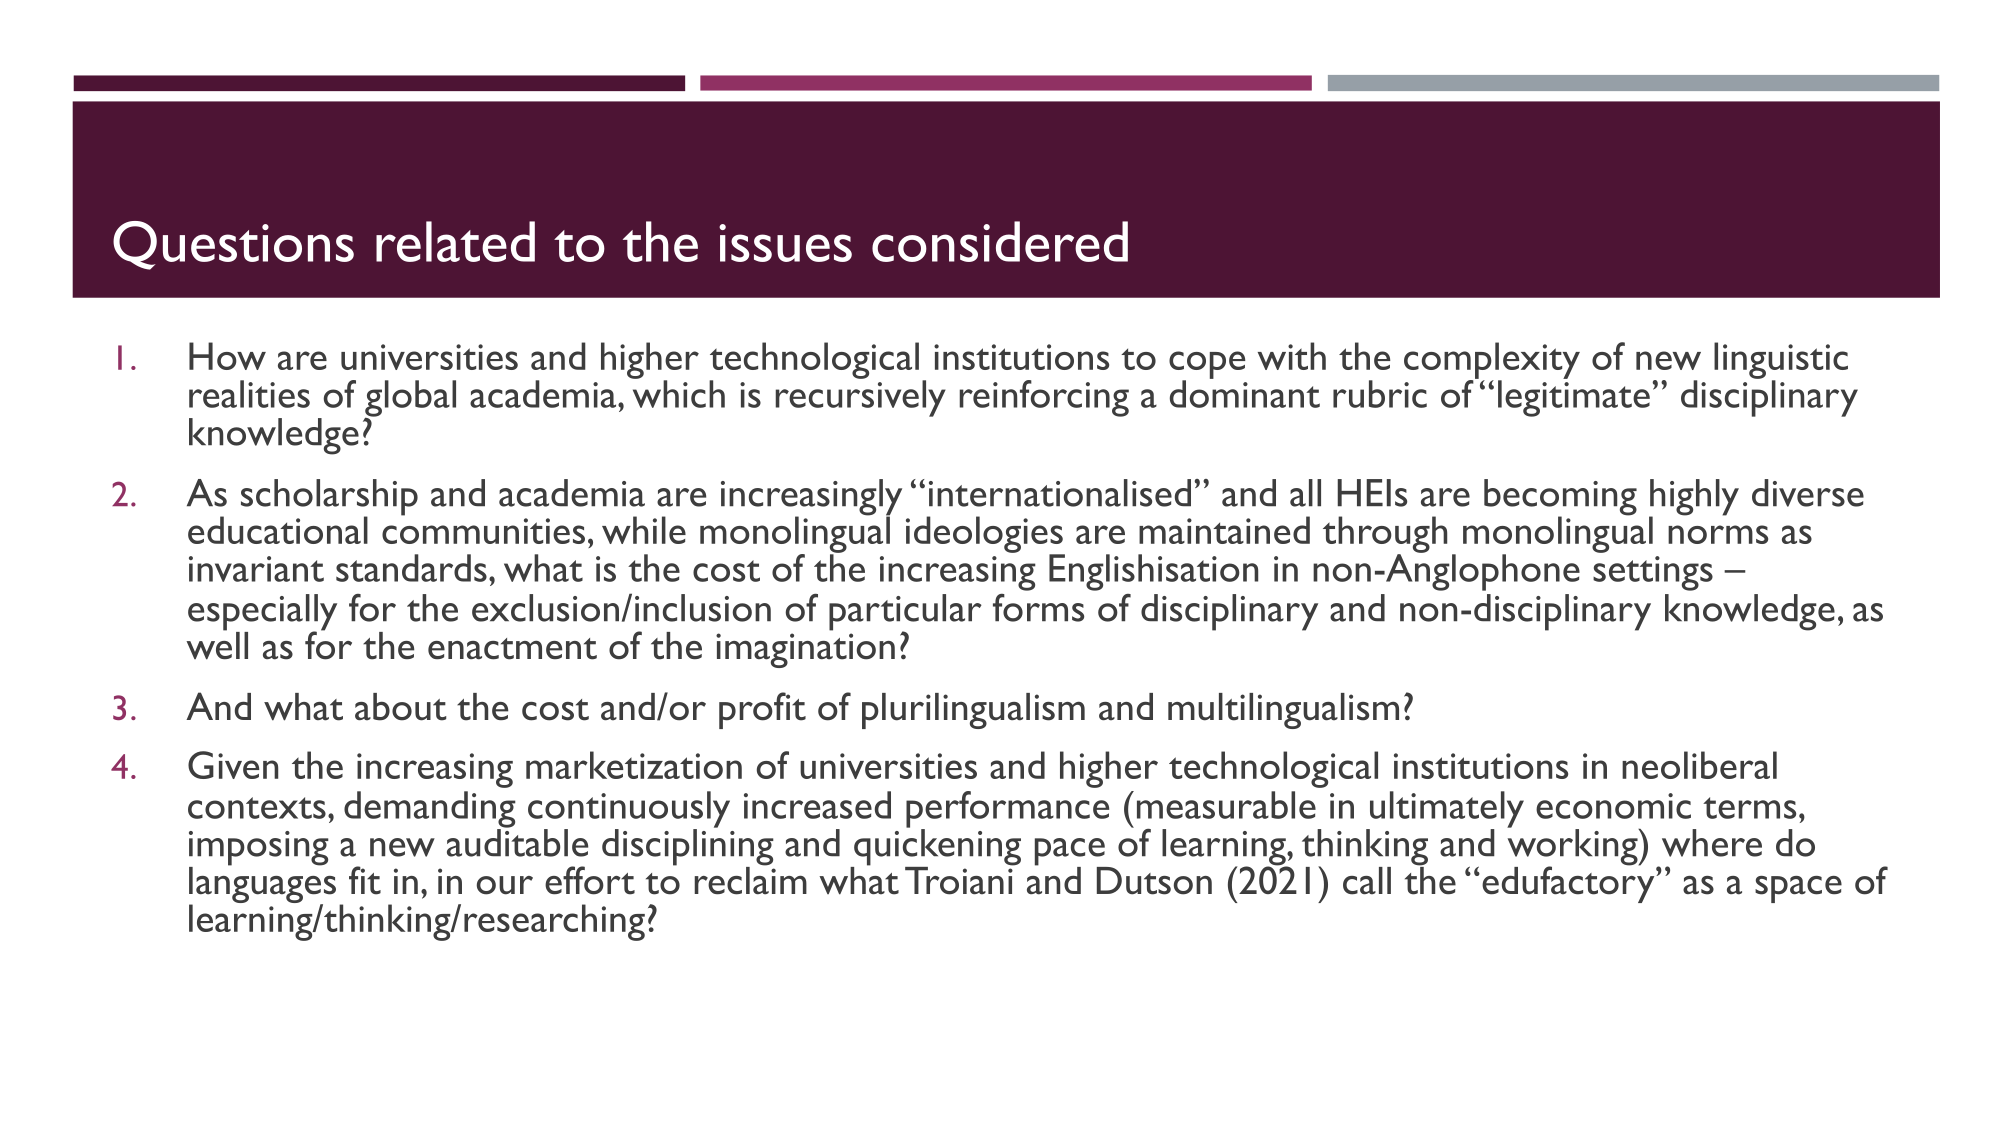 The image size is (2013, 1132). What do you see at coordinates (455, 241) in the image?
I see `related` at bounding box center [455, 241].
